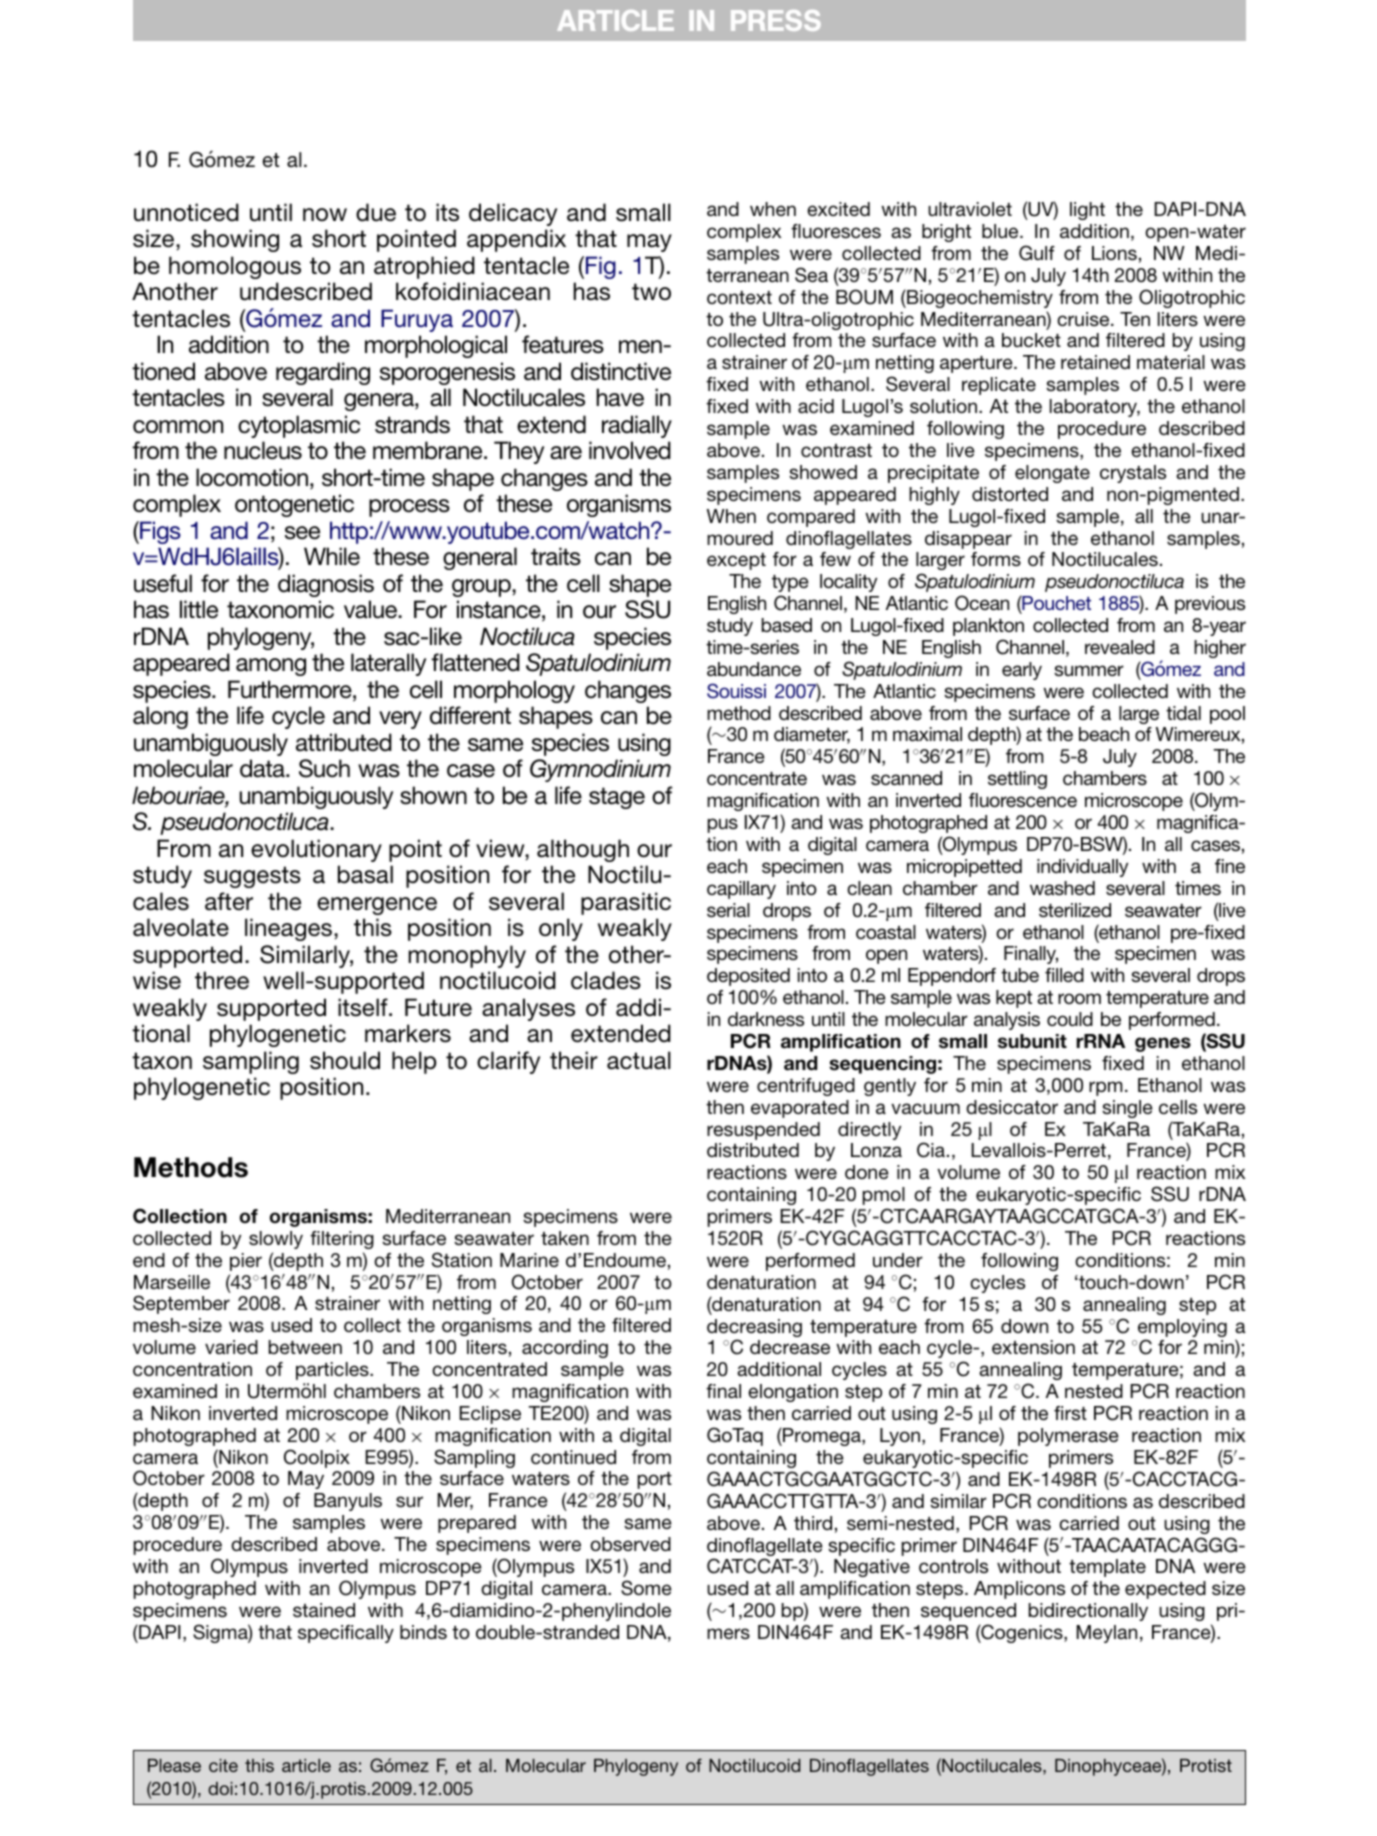 This screenshot has width=1377, height=1836. Describe the element at coordinates (325, 214) in the screenshot. I see `now` at that location.
